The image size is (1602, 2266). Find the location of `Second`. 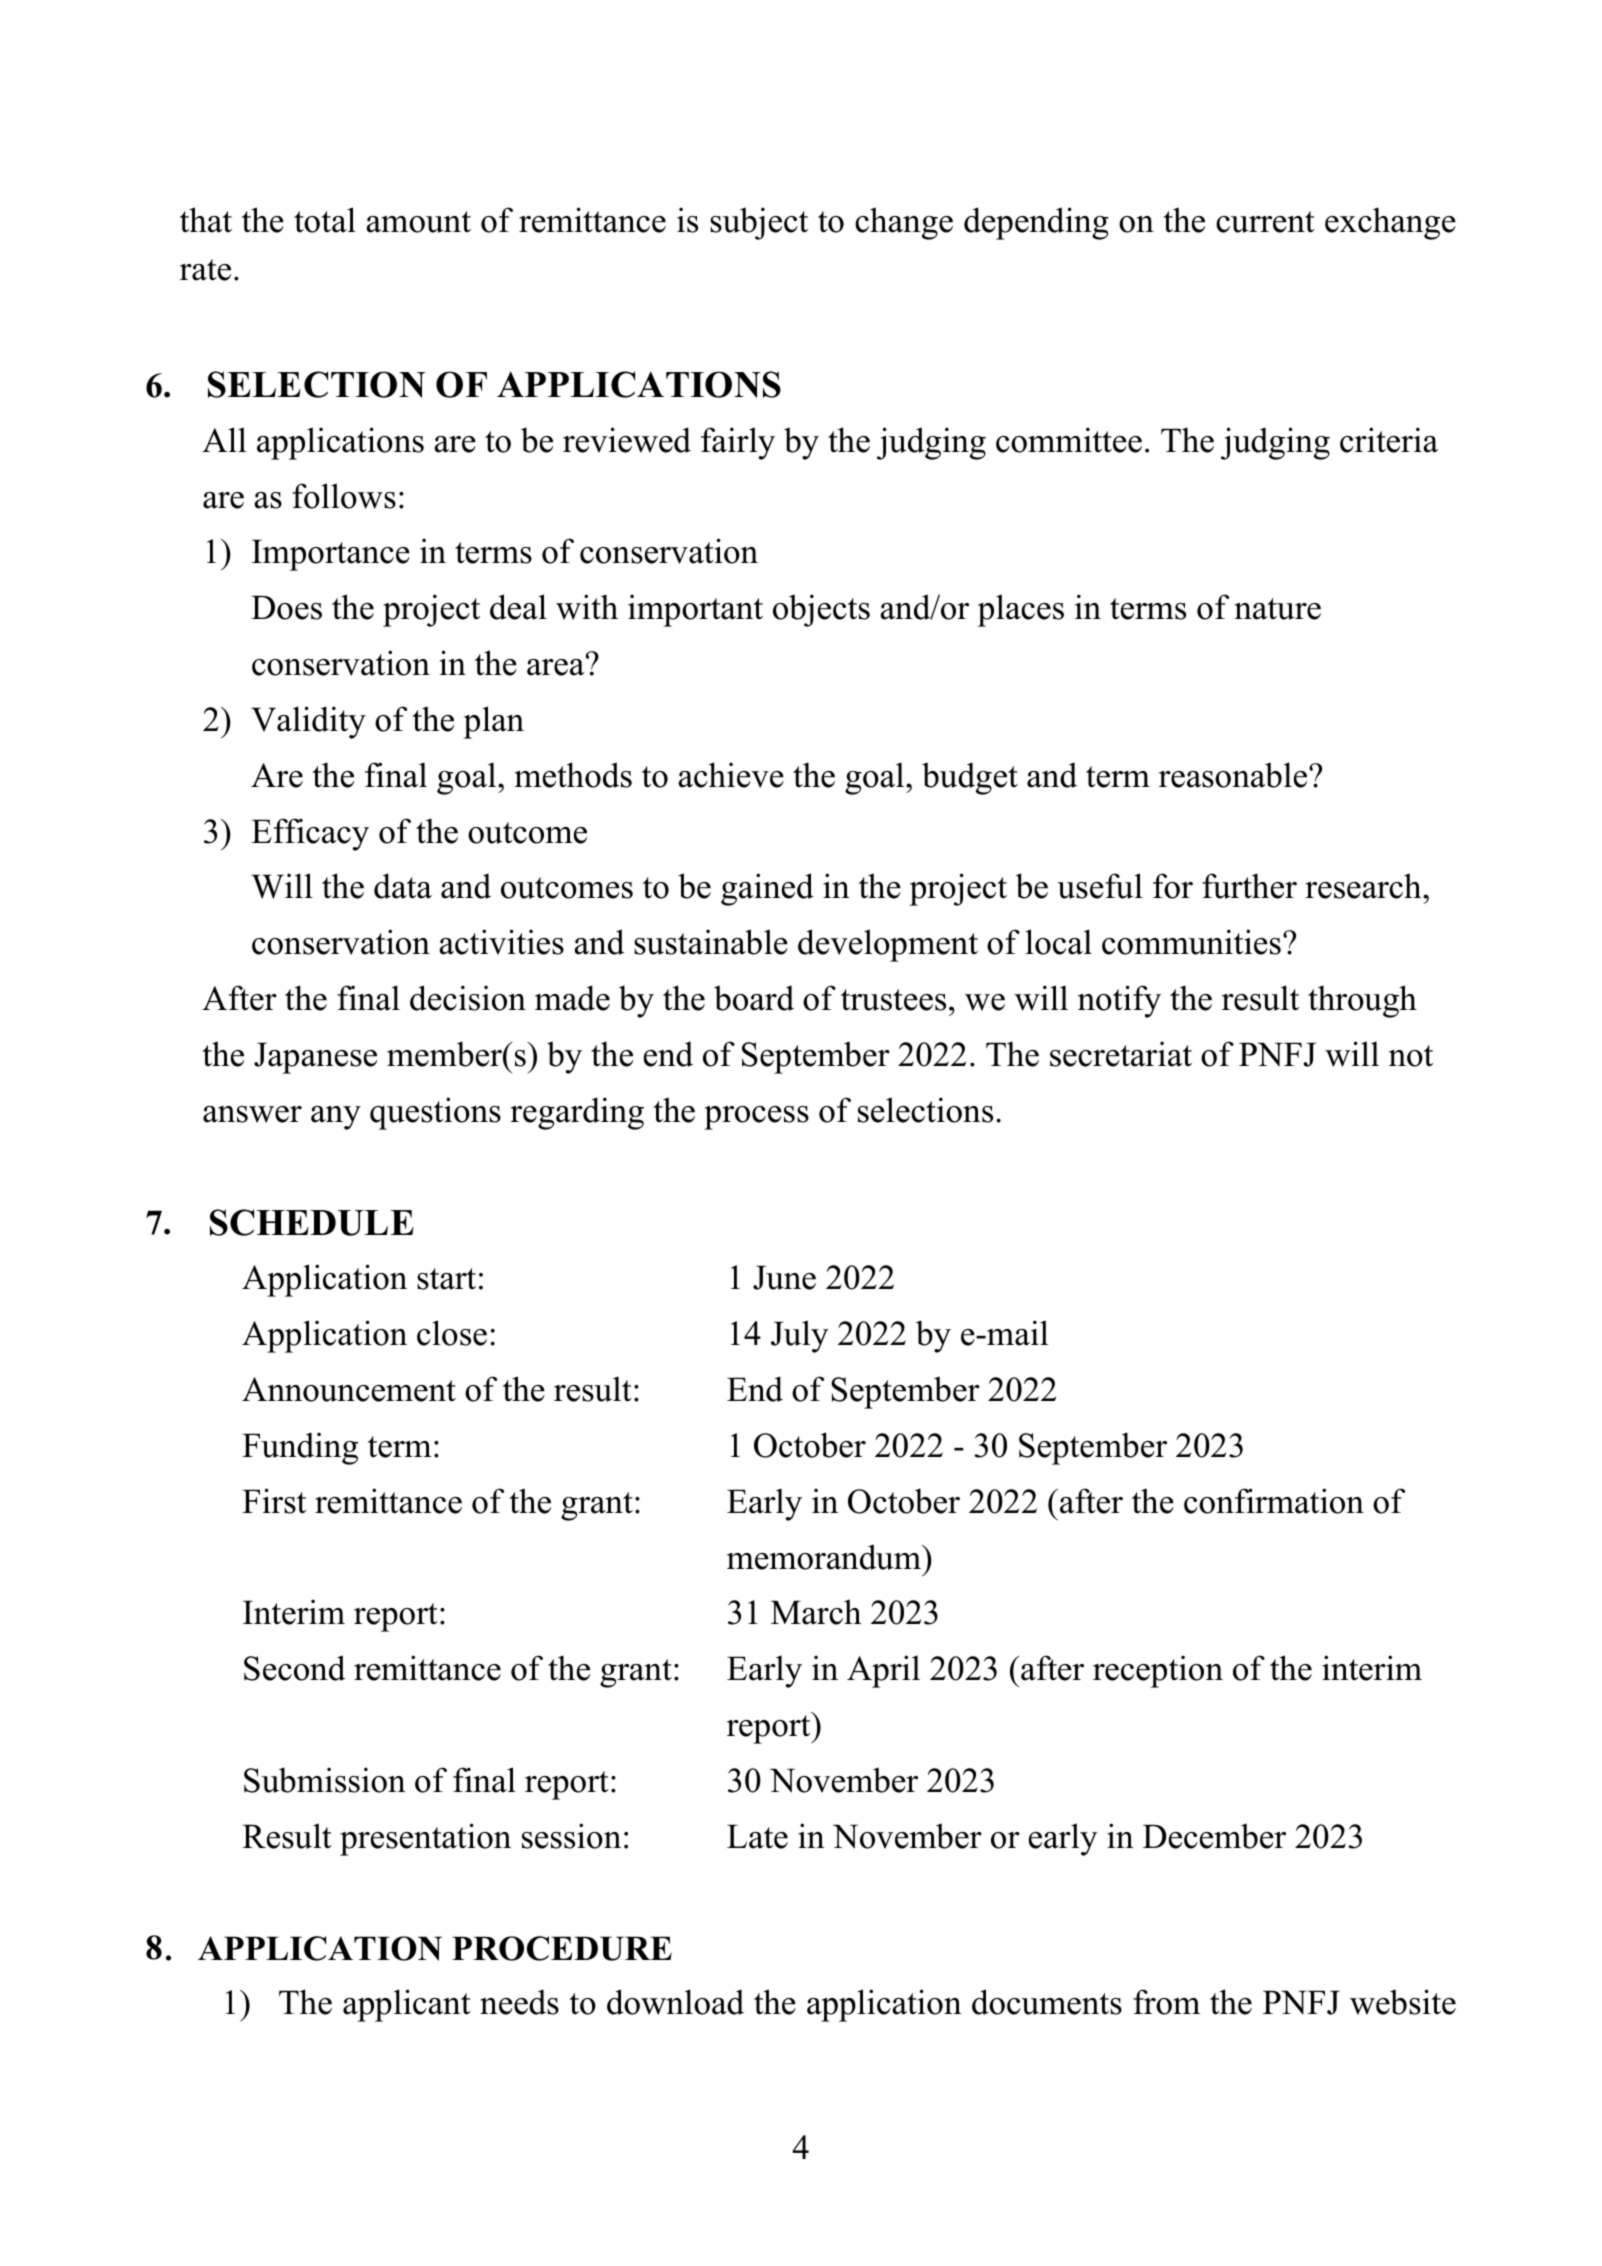

Second is located at coordinates (294, 1668).
